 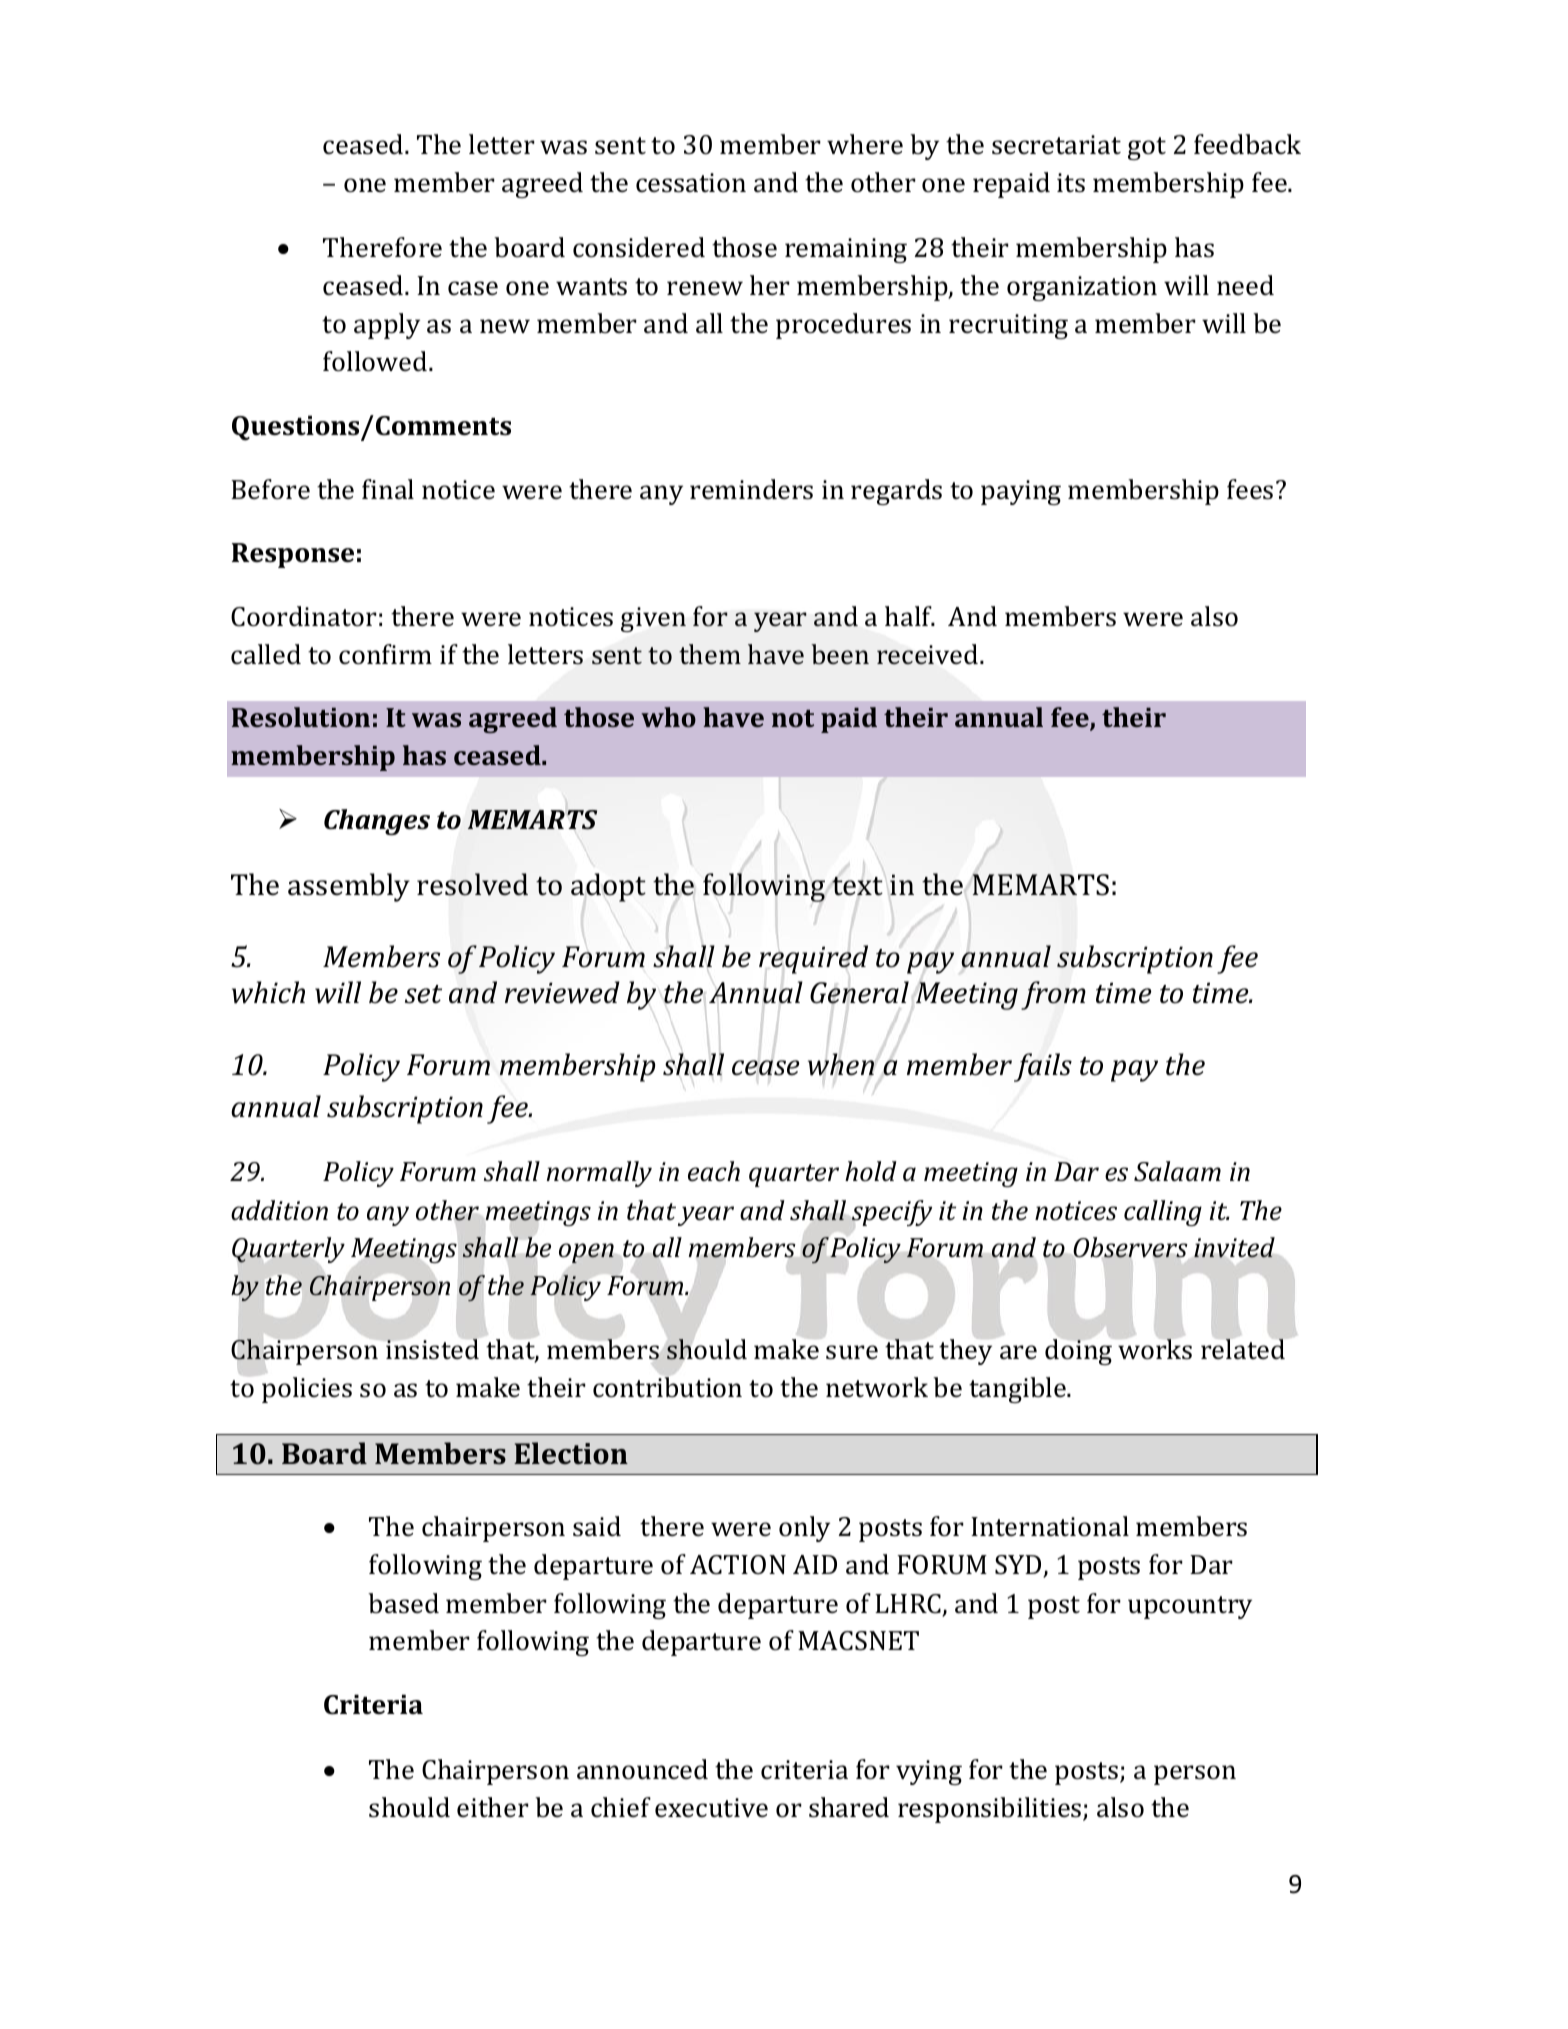 I want to click on either, so click(x=493, y=1807).
